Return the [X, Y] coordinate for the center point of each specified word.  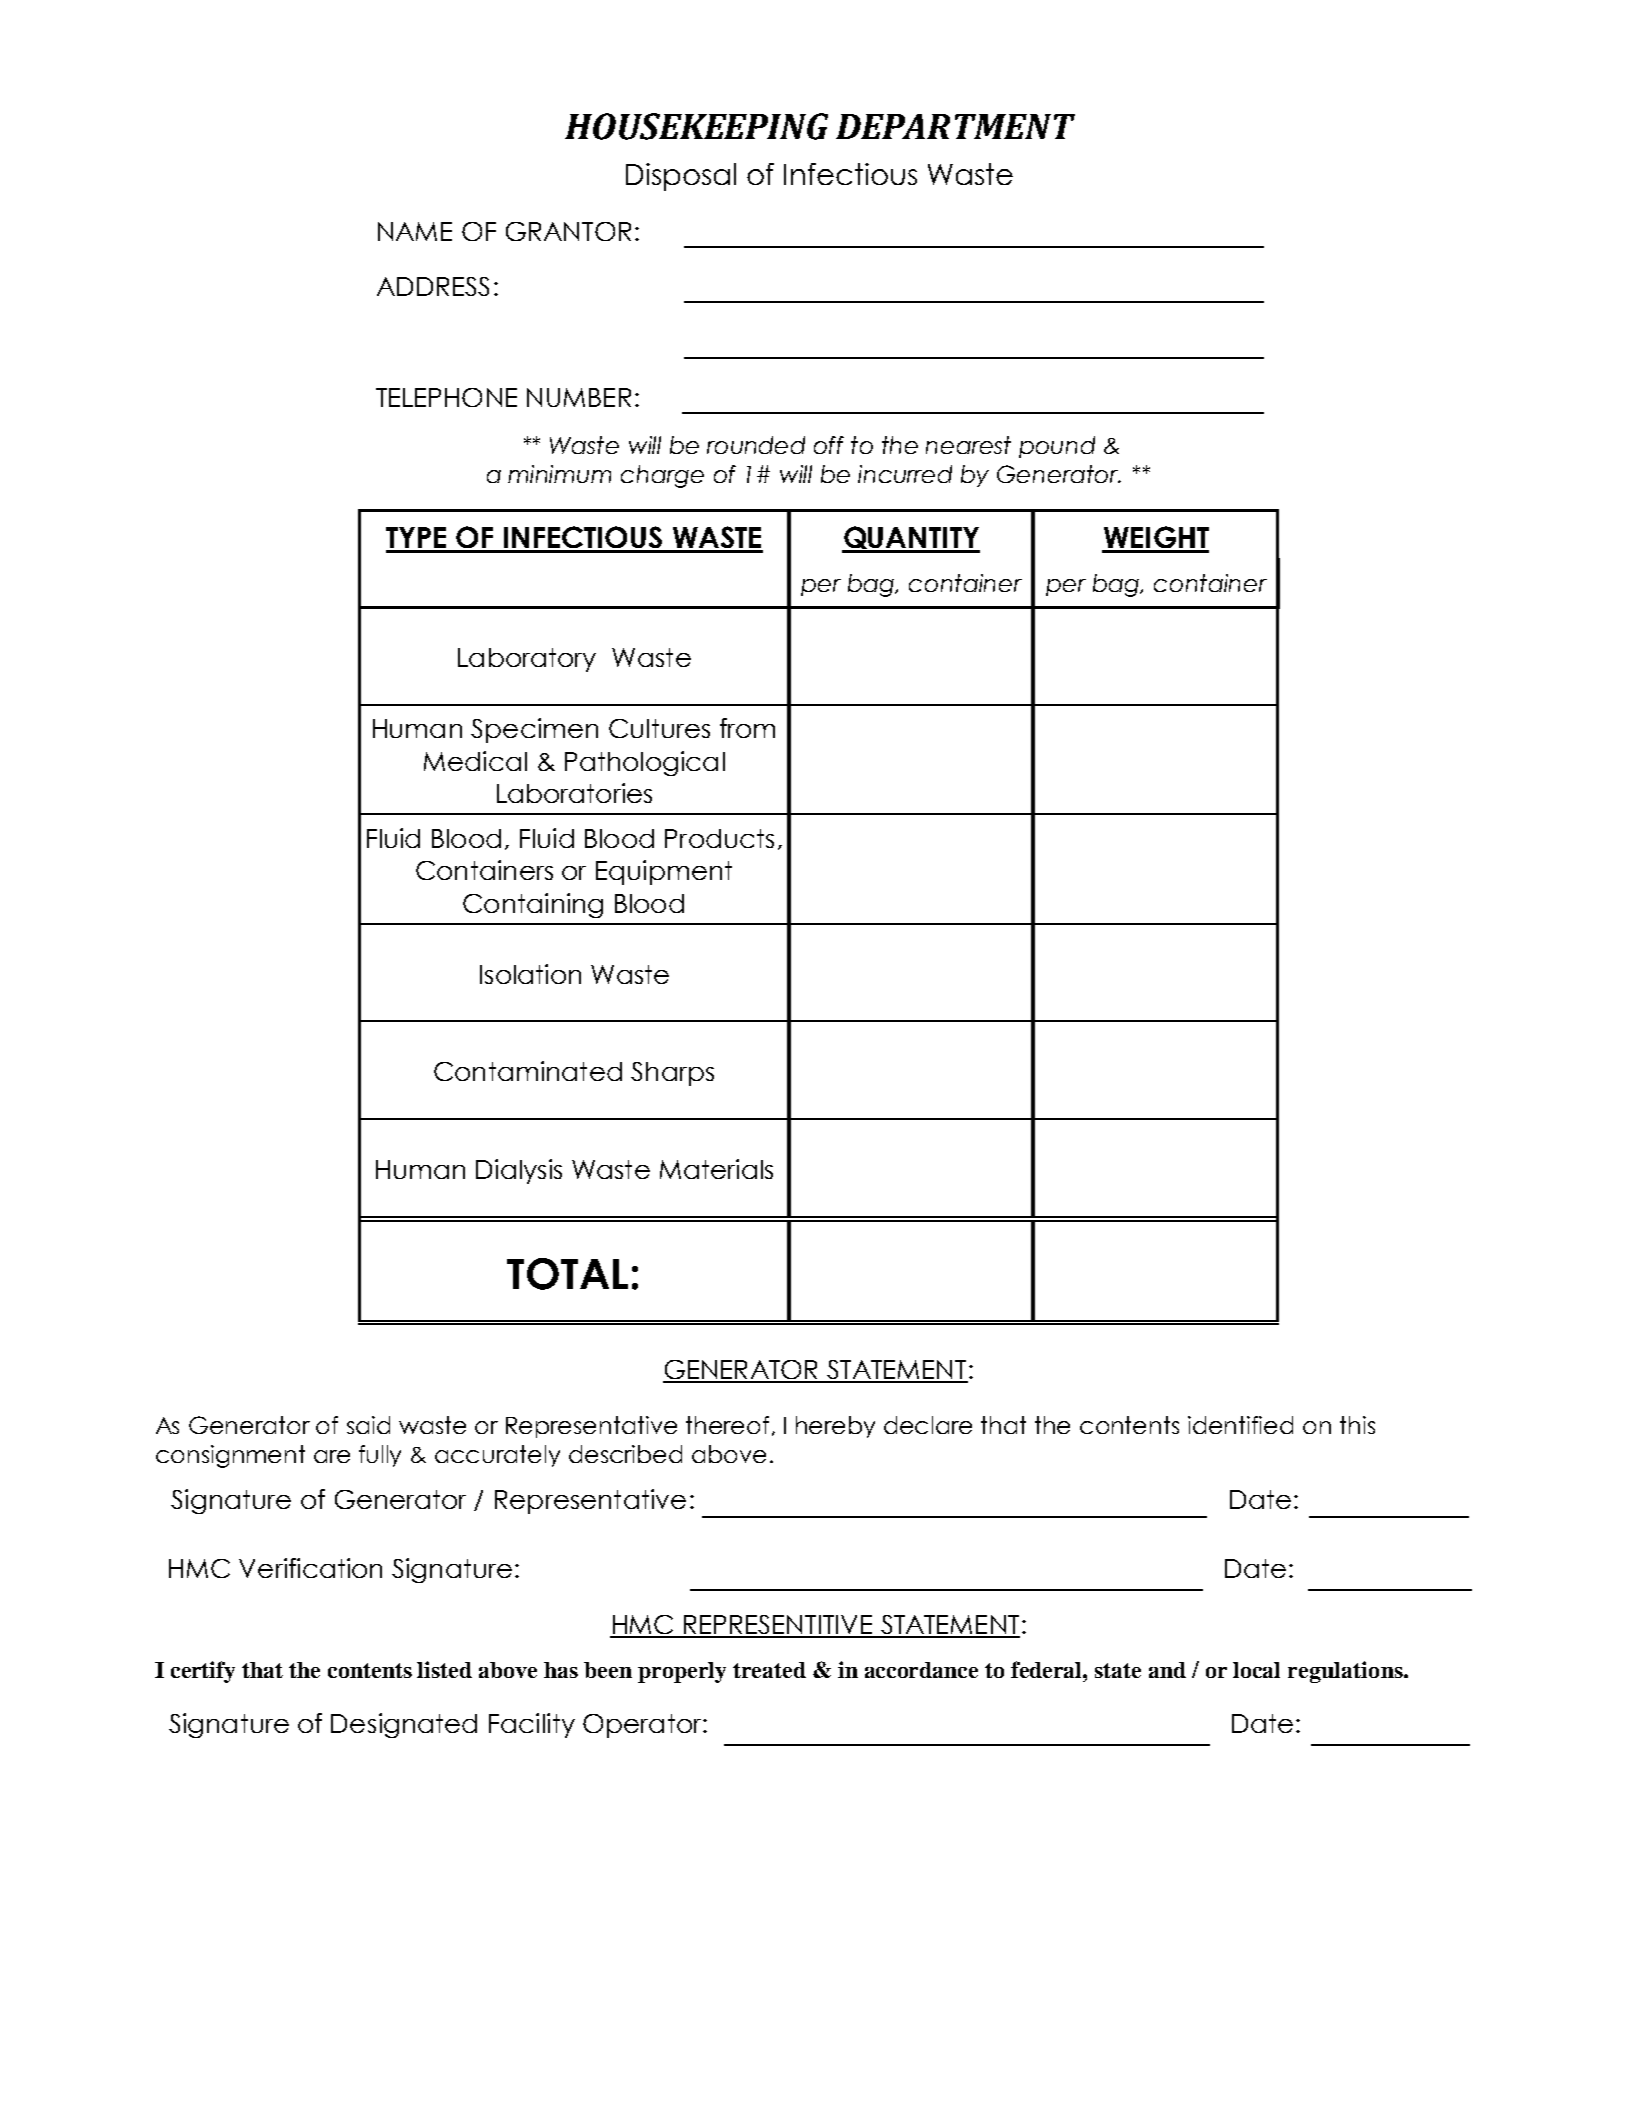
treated [769, 1670]
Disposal [681, 177]
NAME [415, 231]
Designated [404, 1725]
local [1256, 1670]
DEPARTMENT [955, 126]
